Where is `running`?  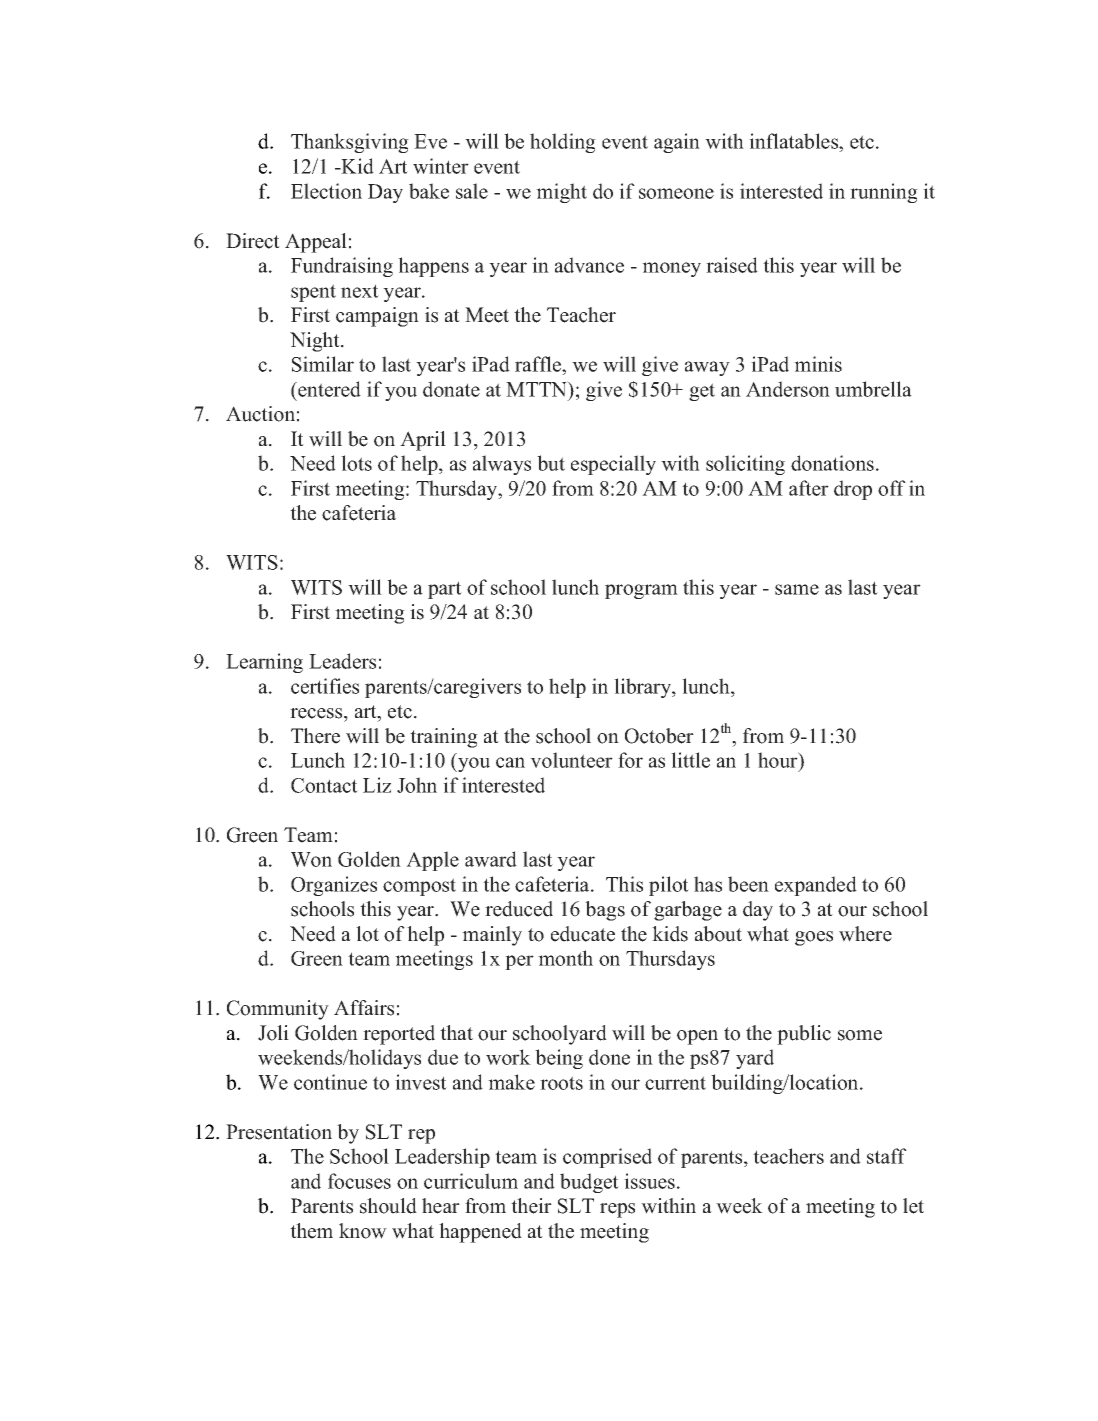 running is located at coordinates (884, 193).
